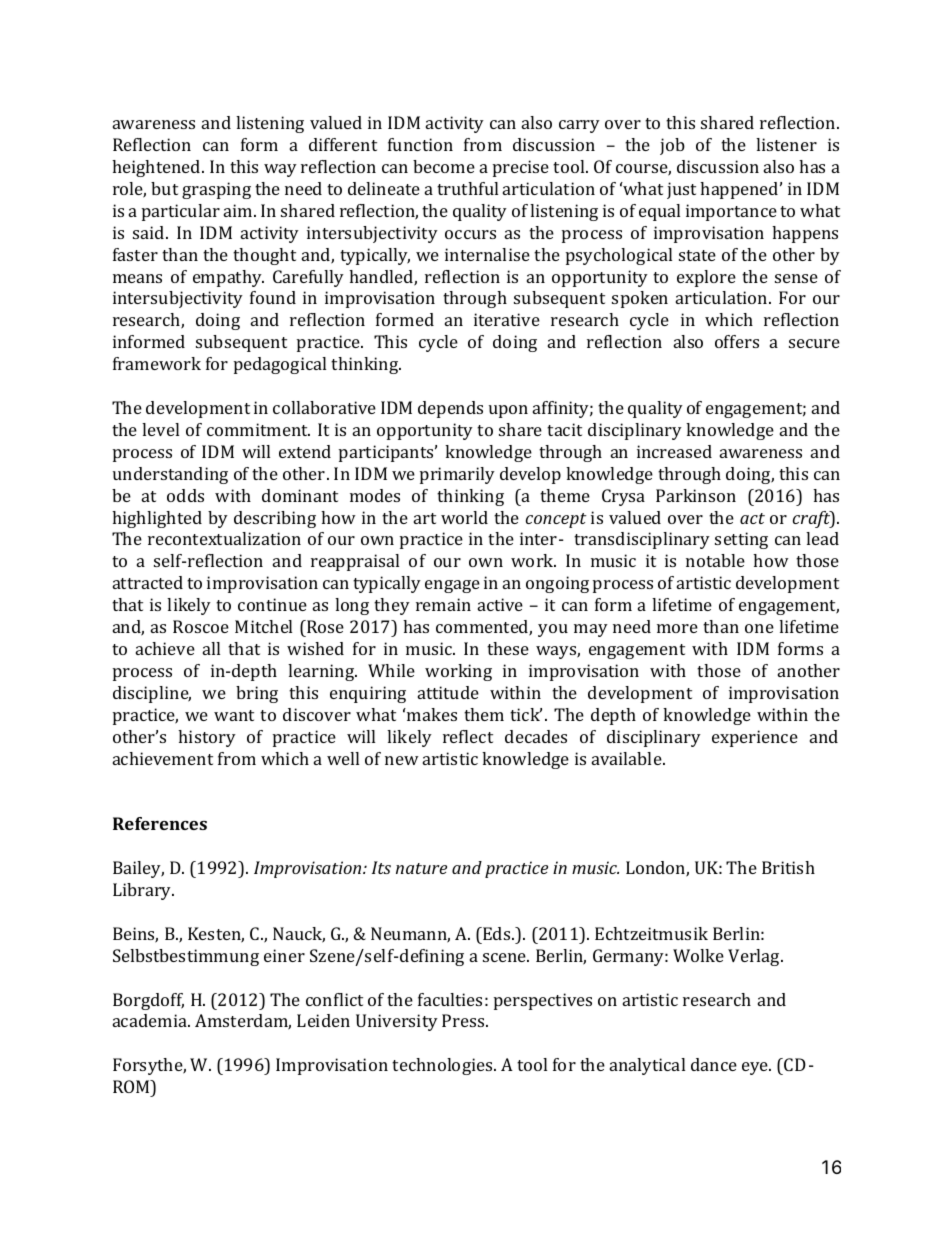 This screenshot has height=1233, width=952. Describe the element at coordinates (788, 867) in the screenshot. I see `British` at that location.
